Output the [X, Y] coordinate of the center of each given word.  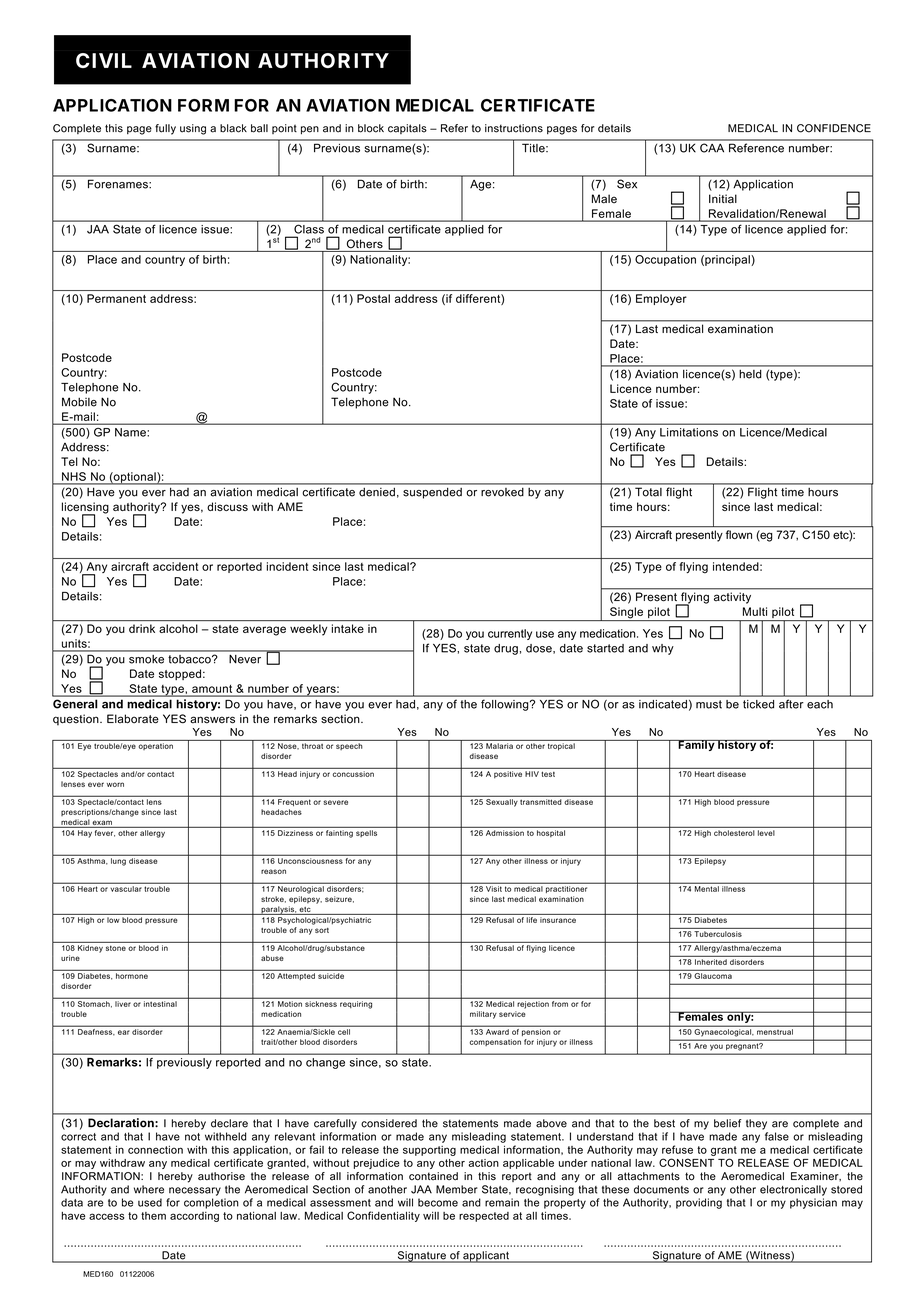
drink [142, 628]
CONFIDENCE [834, 128]
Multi [755, 611]
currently [510, 634]
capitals [407, 129]
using [193, 129]
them [153, 1216]
